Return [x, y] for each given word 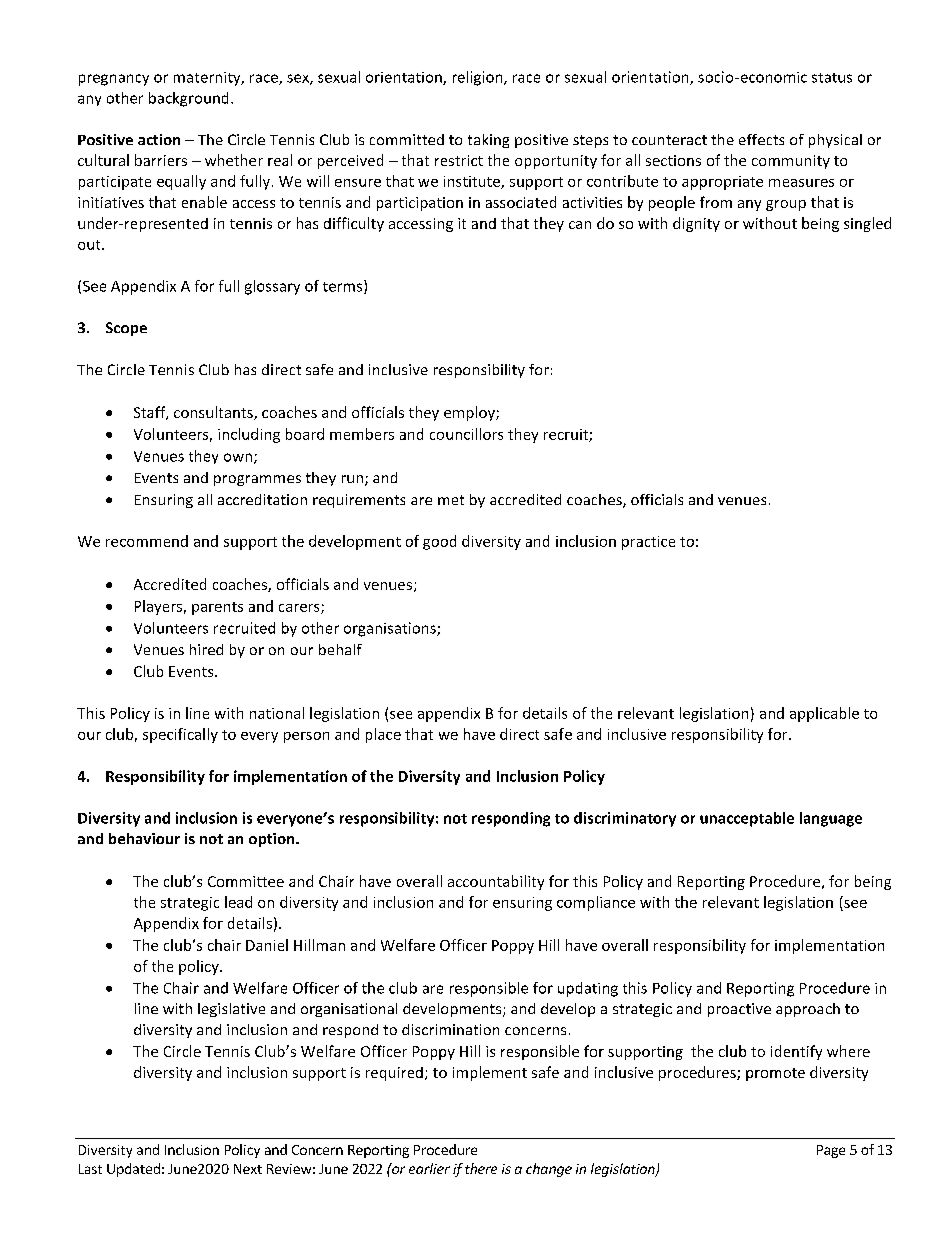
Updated [133, 1170]
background [188, 99]
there [481, 1168]
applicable [824, 714]
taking [488, 141]
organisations [391, 629]
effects [761, 139]
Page [831, 1151]
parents [217, 608]
